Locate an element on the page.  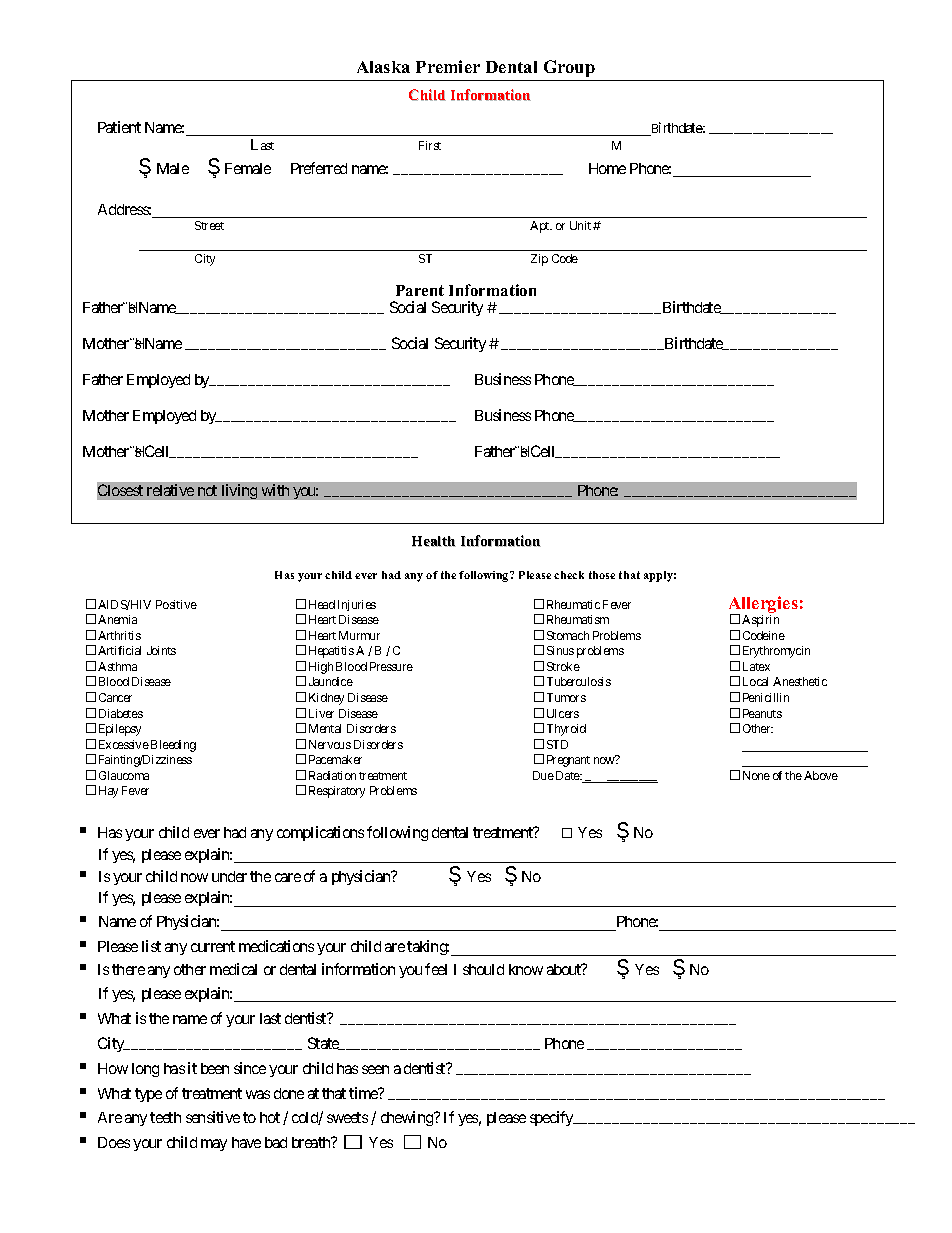
Home is located at coordinates (607, 168).
